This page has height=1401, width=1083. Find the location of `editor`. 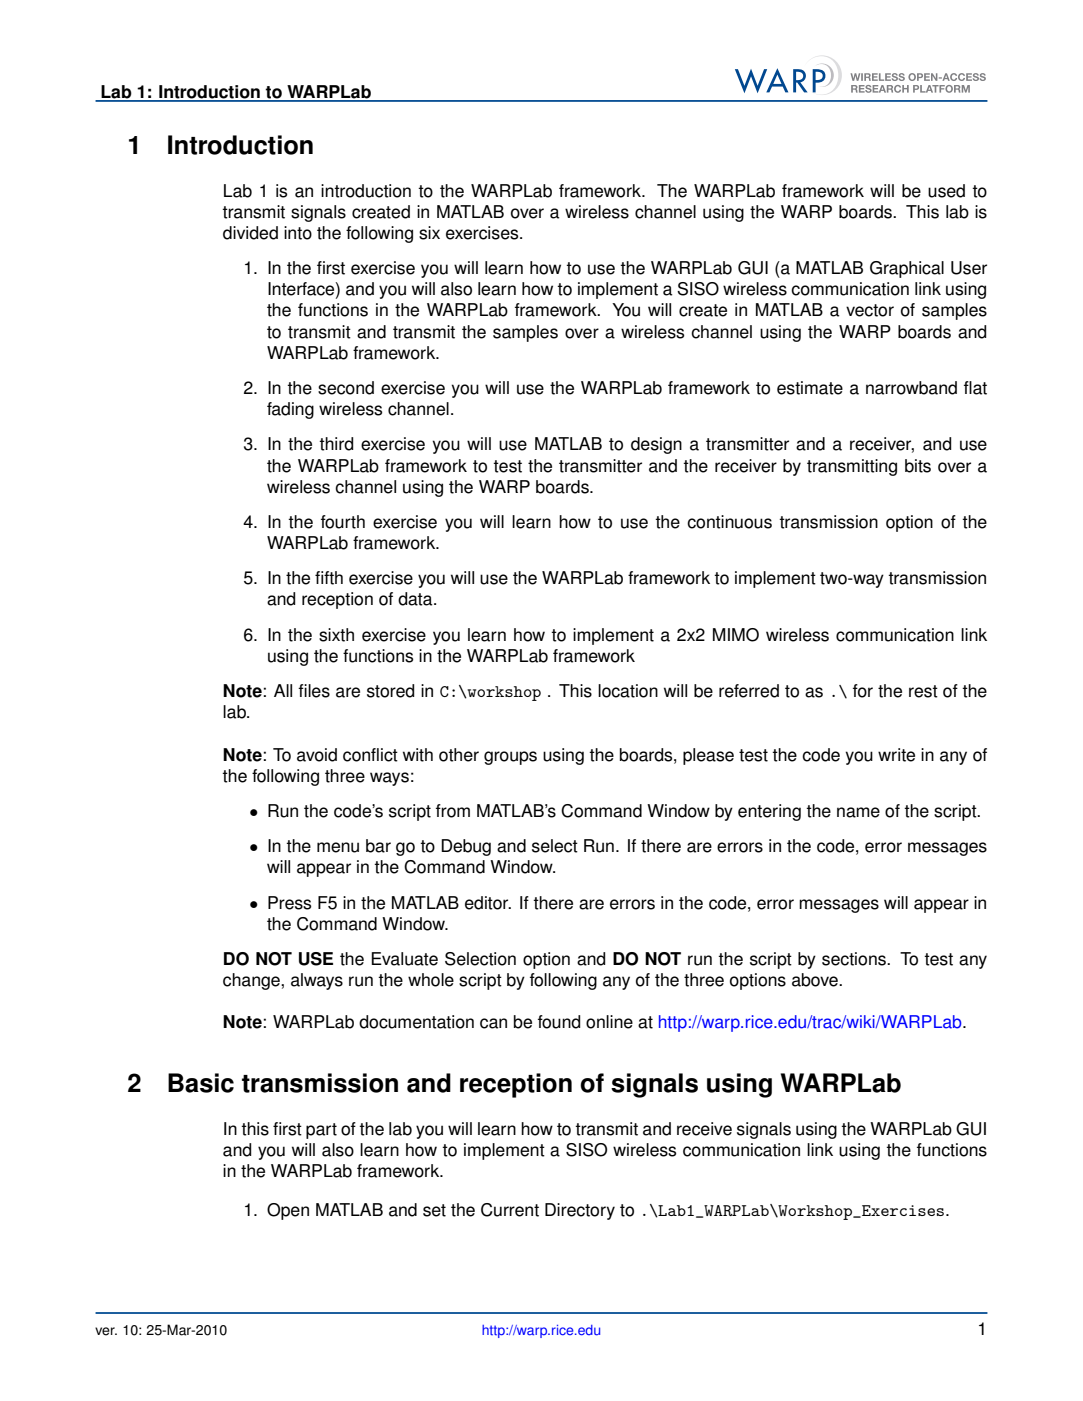

editor is located at coordinates (488, 903).
